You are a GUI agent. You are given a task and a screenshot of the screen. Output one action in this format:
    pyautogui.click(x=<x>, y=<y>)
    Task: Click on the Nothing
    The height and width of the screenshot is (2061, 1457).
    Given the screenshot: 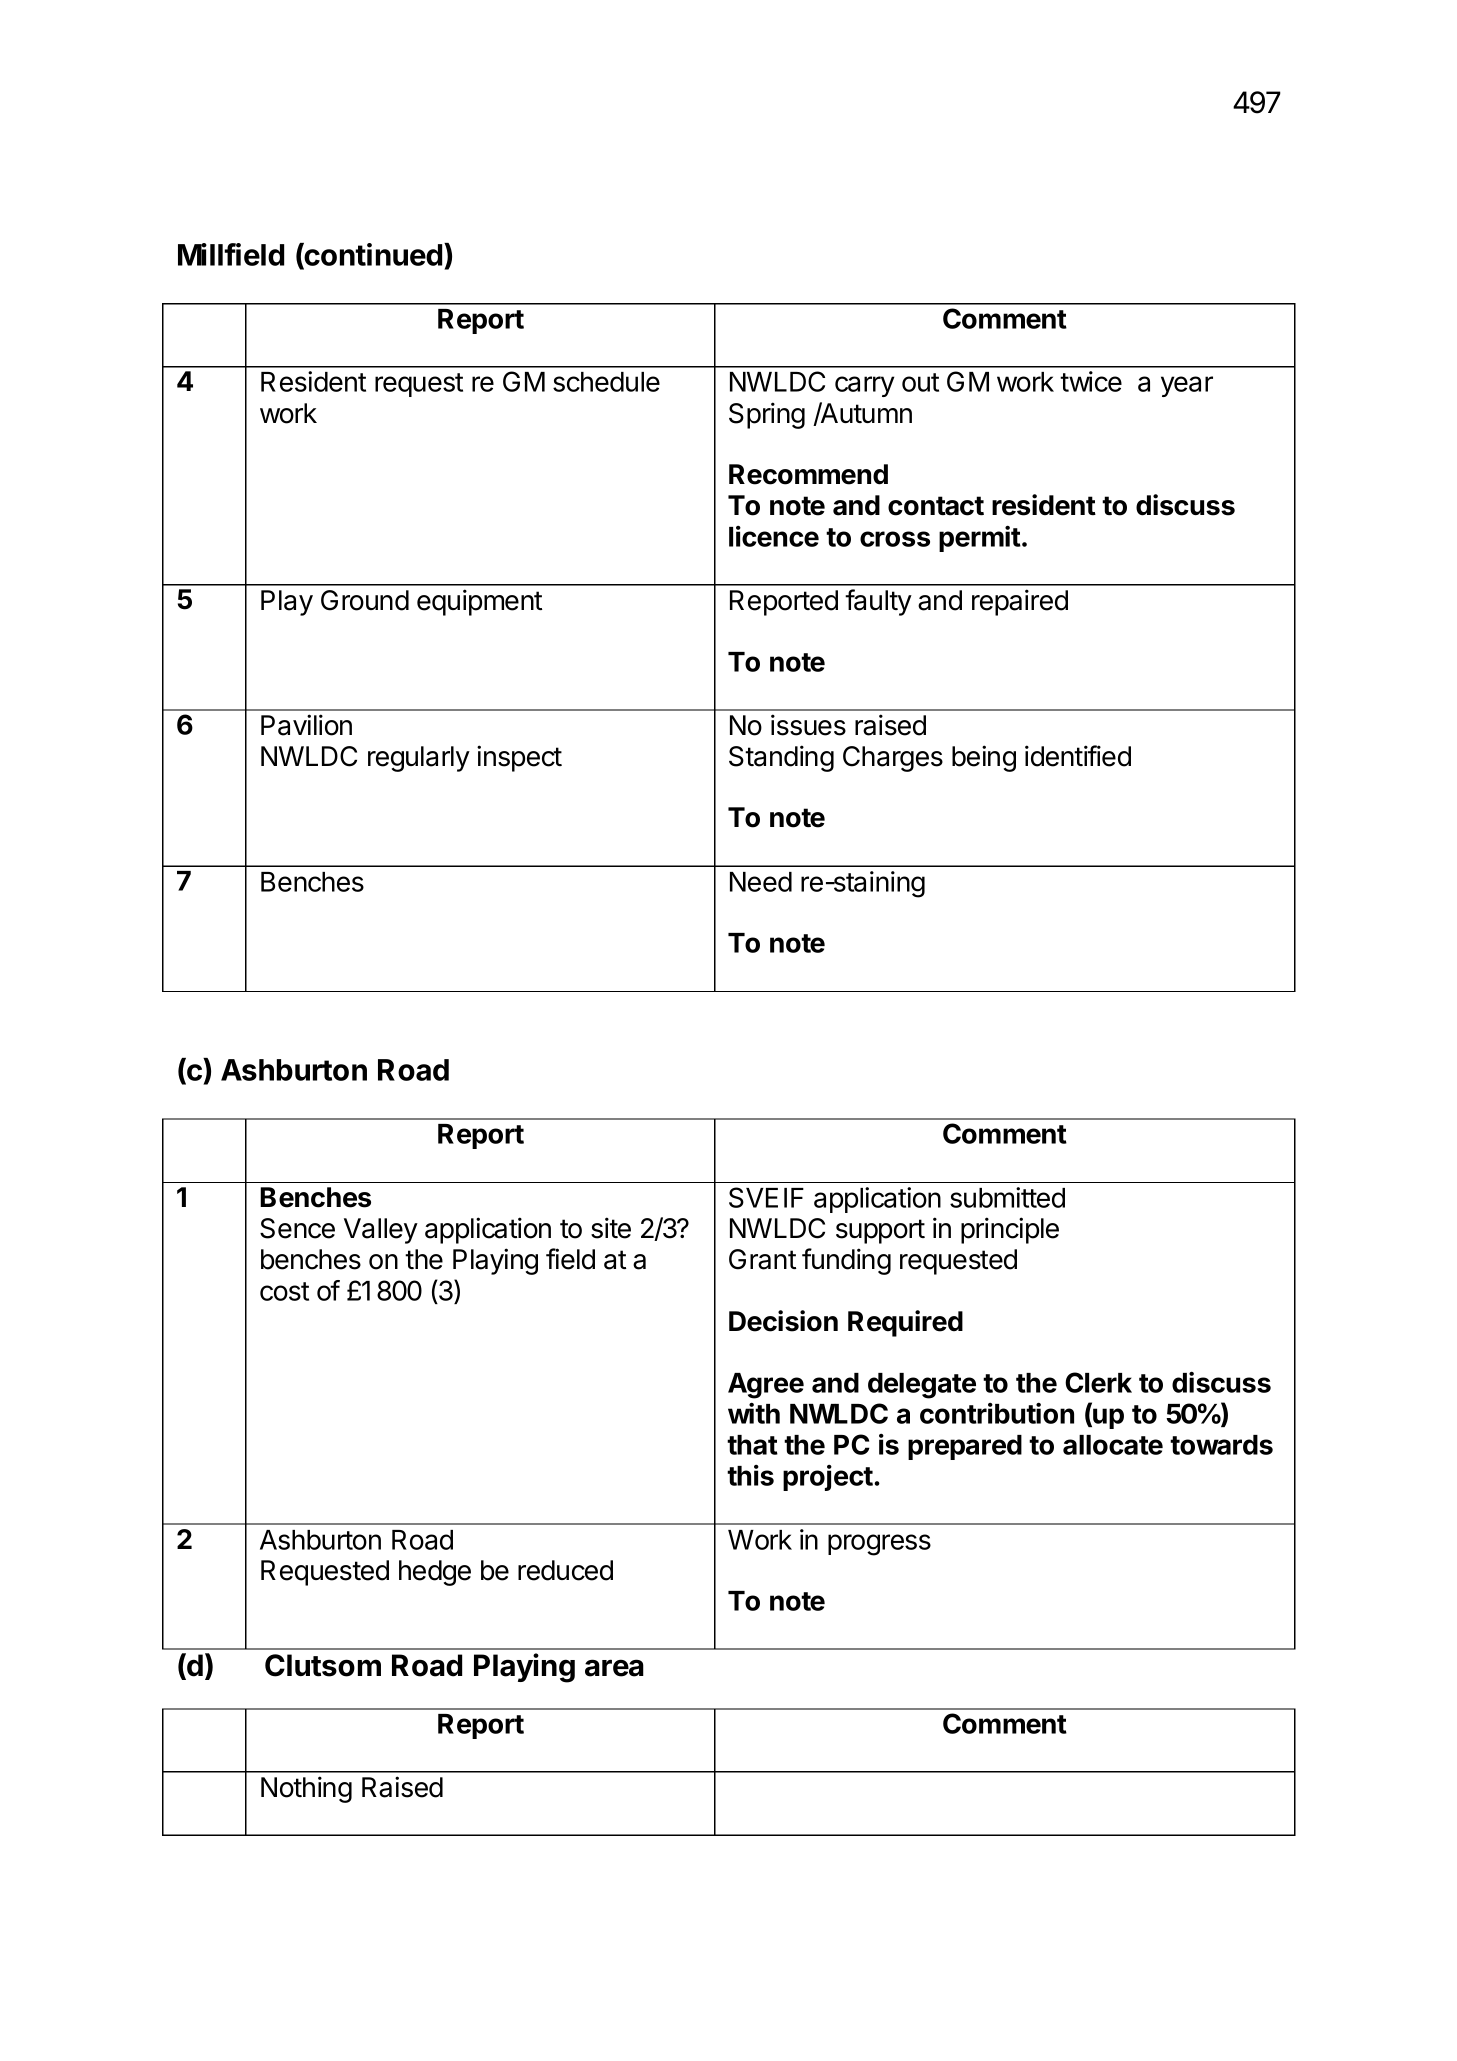 What is the action you would take?
    pyautogui.click(x=306, y=1789)
